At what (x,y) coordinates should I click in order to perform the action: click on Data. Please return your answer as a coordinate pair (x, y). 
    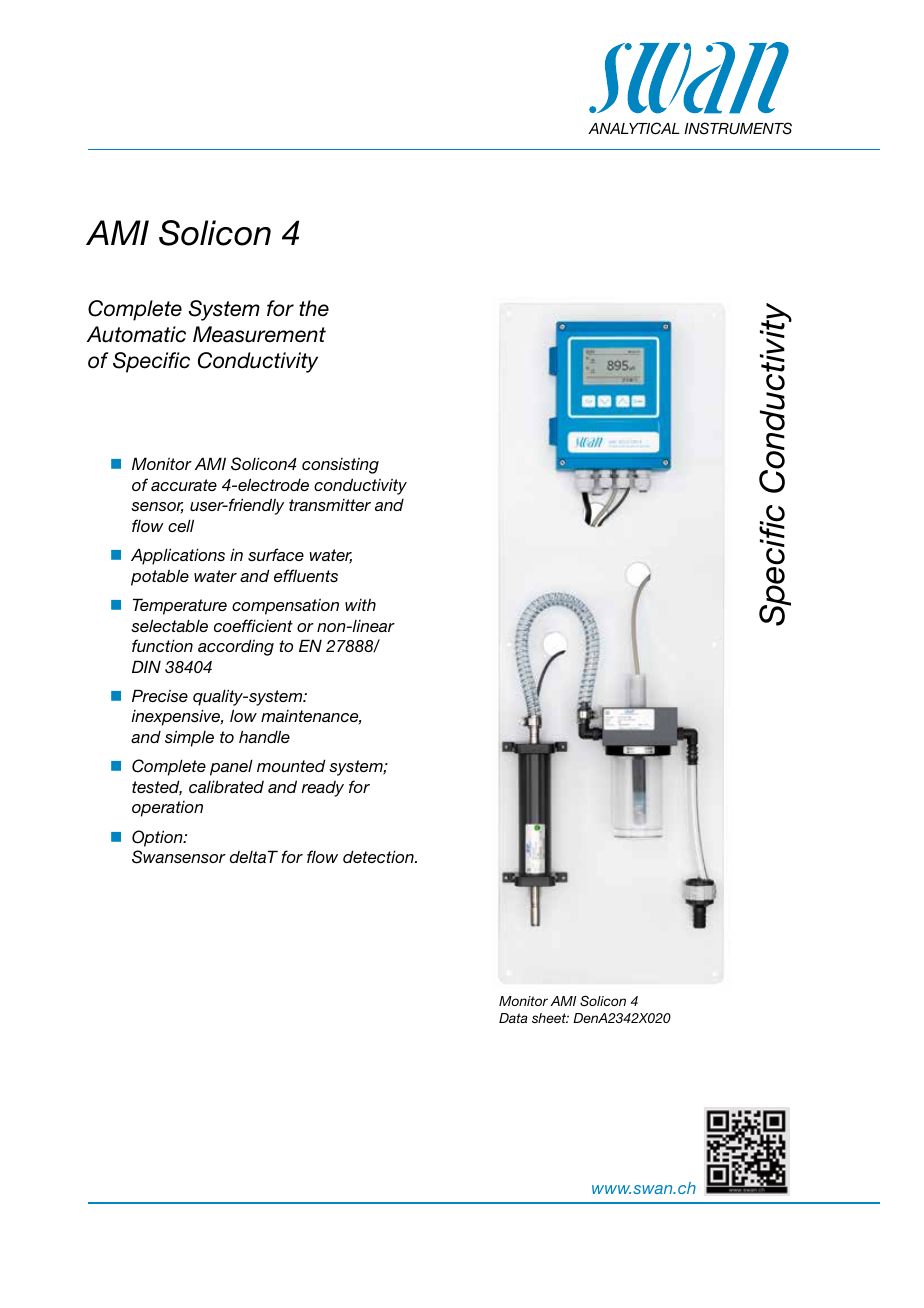
    Looking at the image, I should click on (513, 1018).
